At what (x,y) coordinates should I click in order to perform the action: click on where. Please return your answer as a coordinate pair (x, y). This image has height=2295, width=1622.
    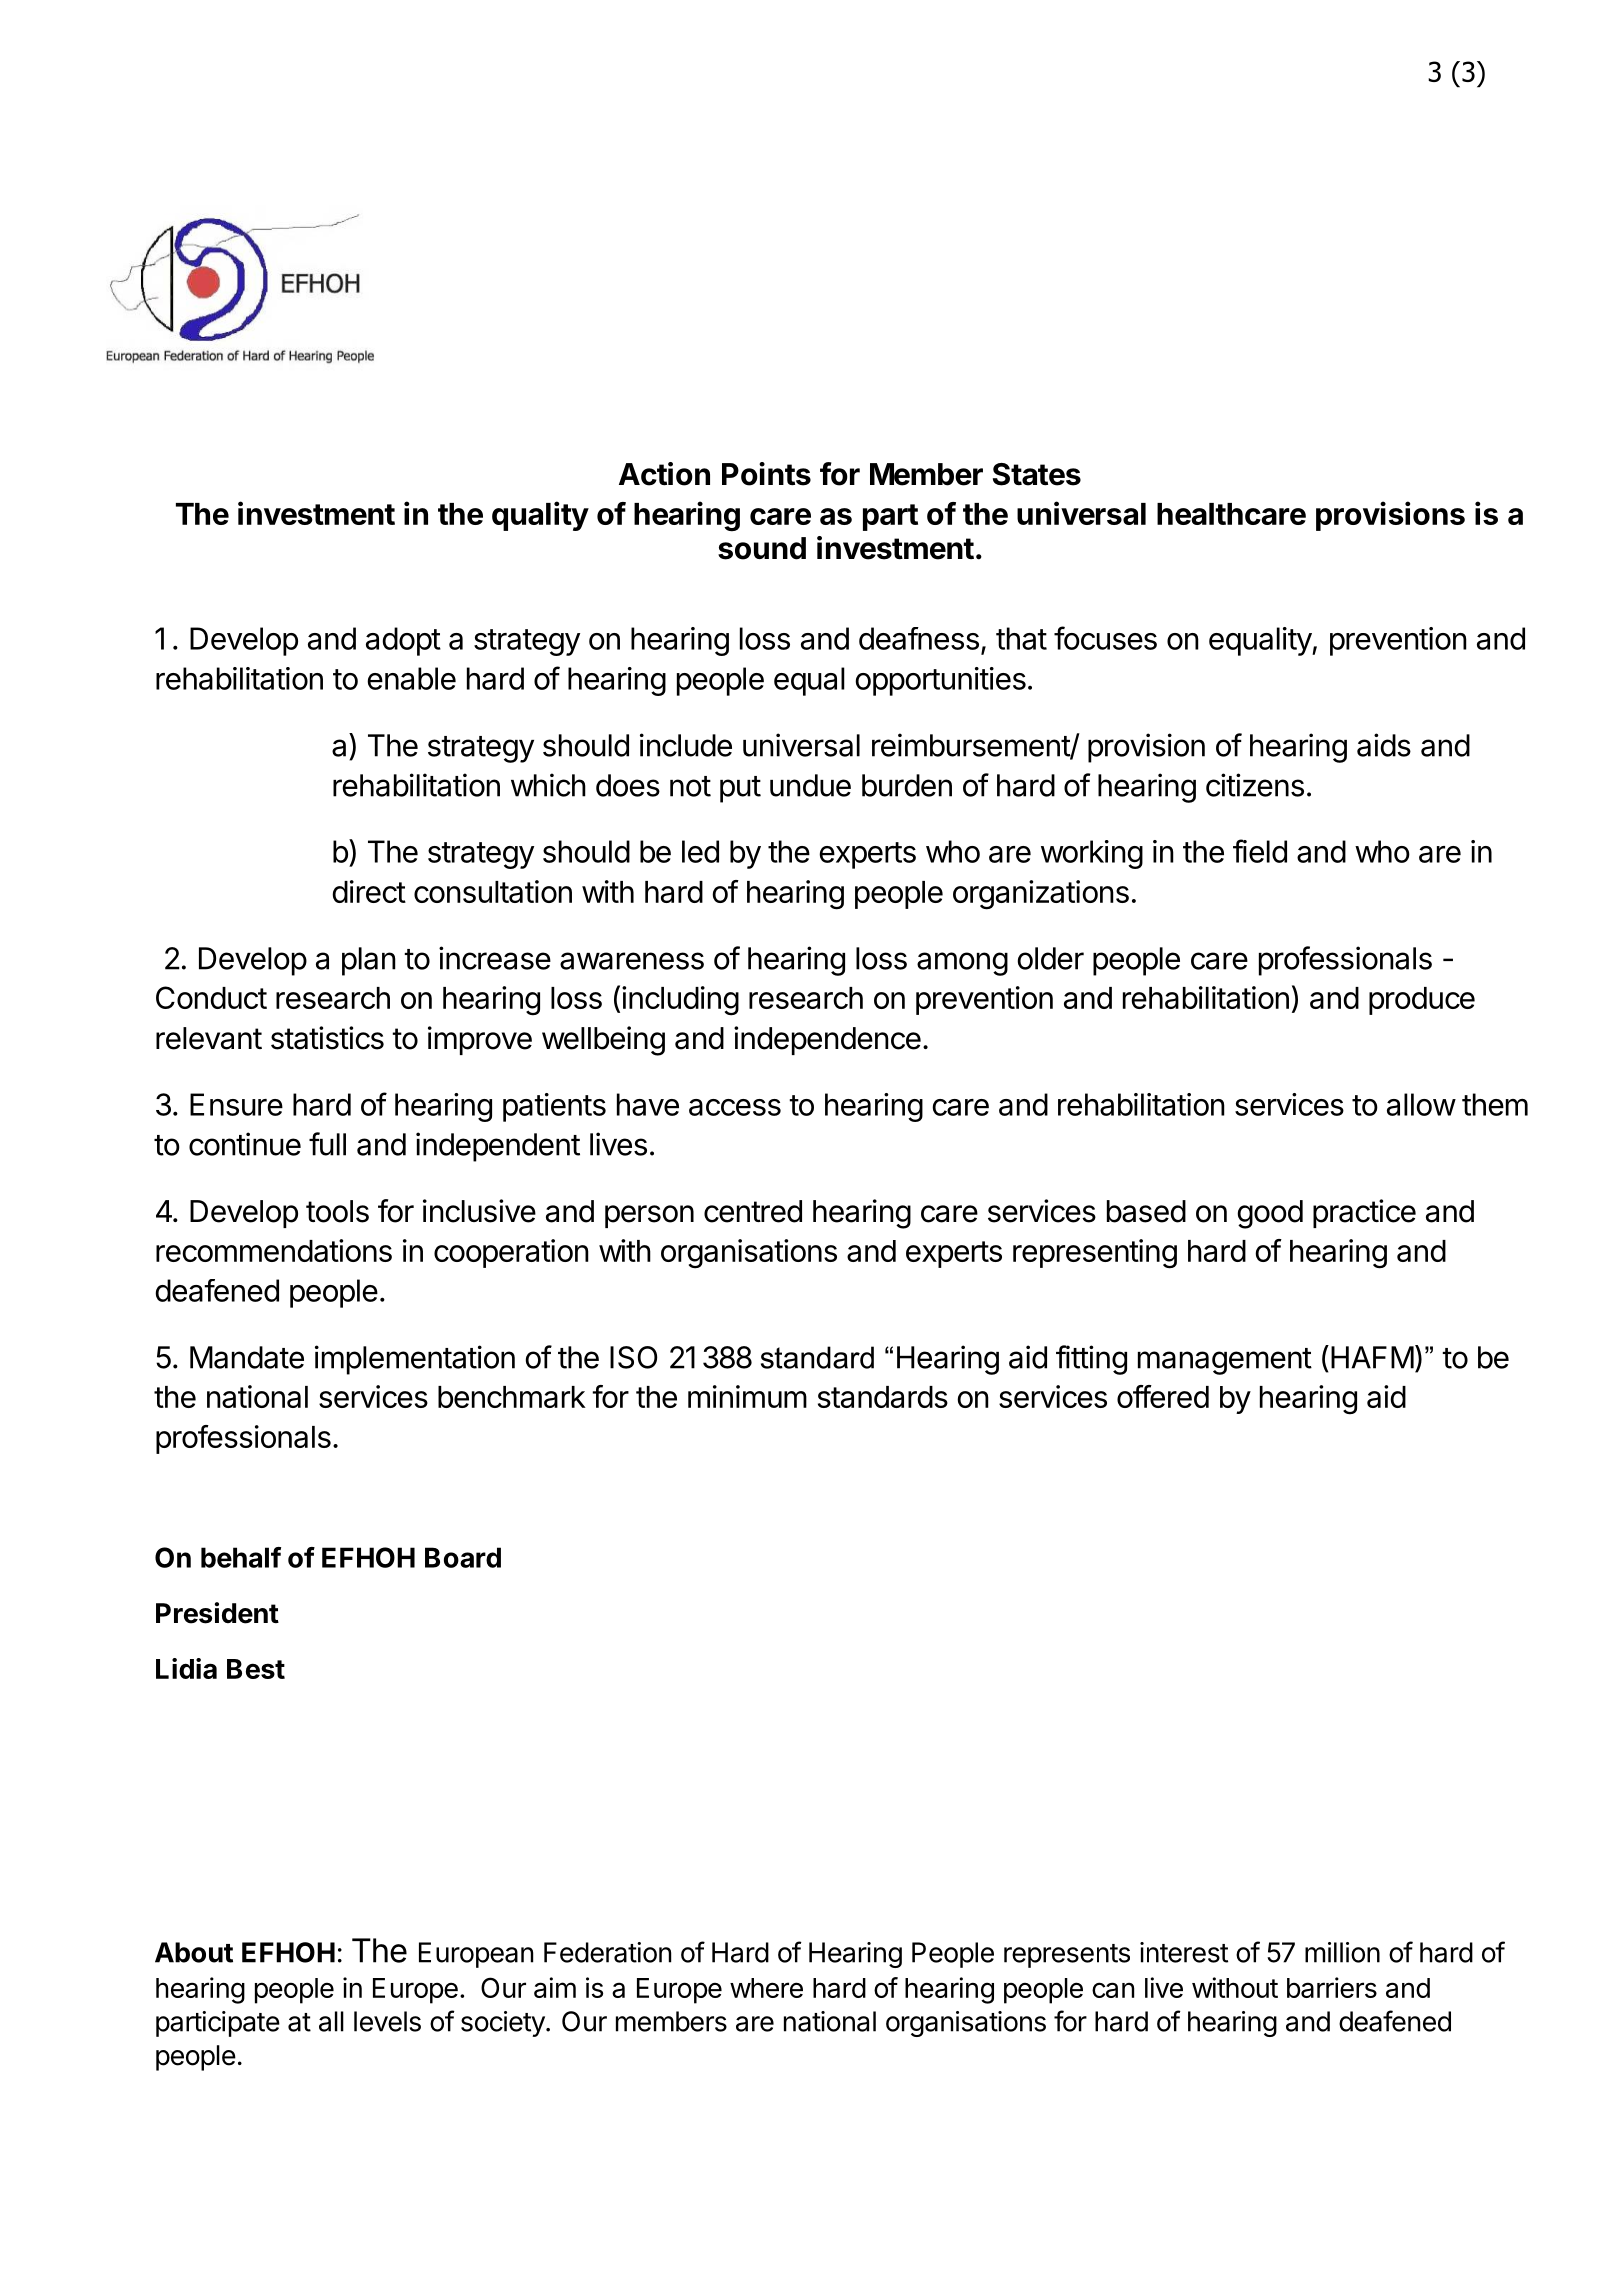
    Looking at the image, I should click on (766, 1988).
